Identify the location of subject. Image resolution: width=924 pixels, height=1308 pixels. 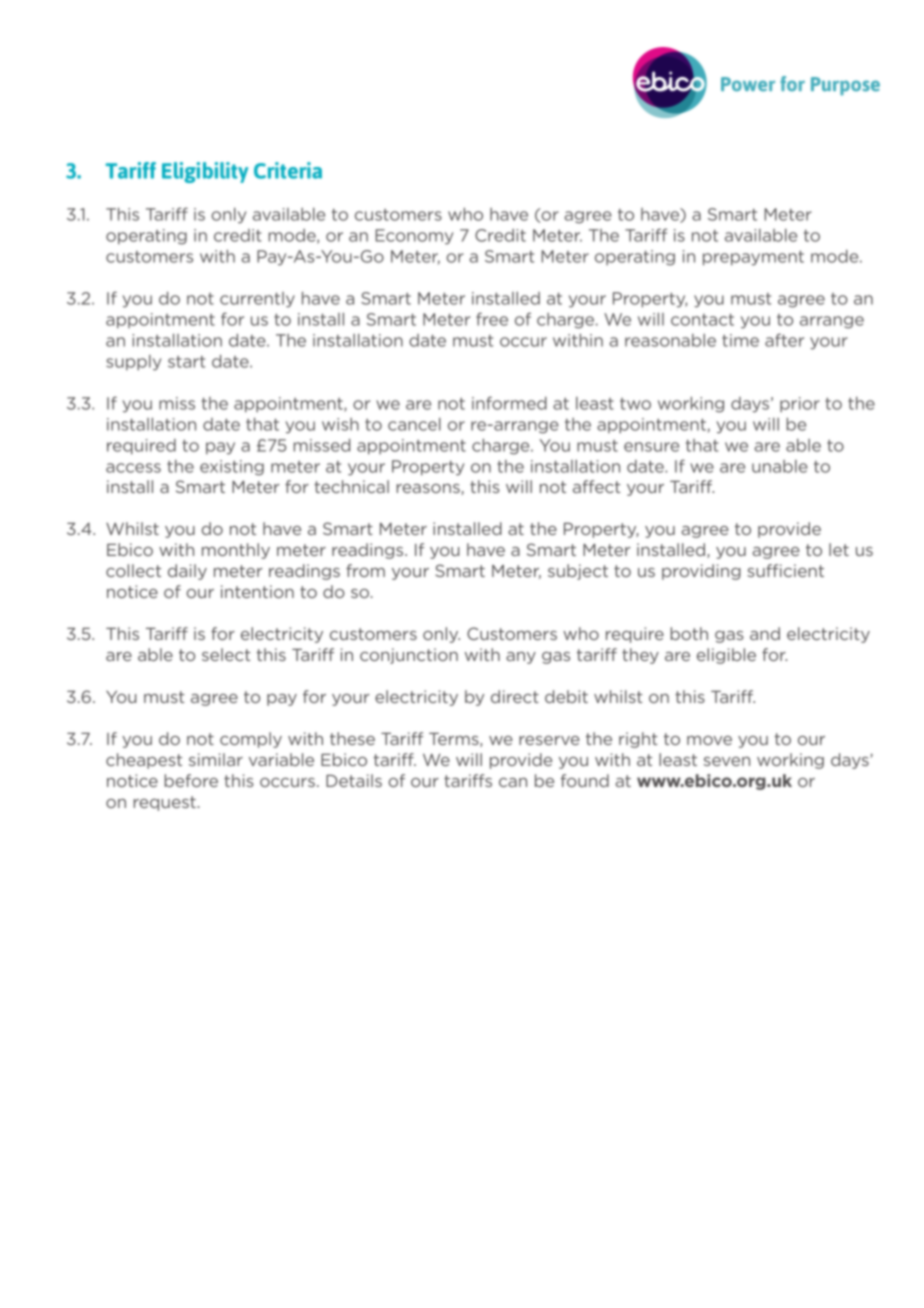
(578, 572).
